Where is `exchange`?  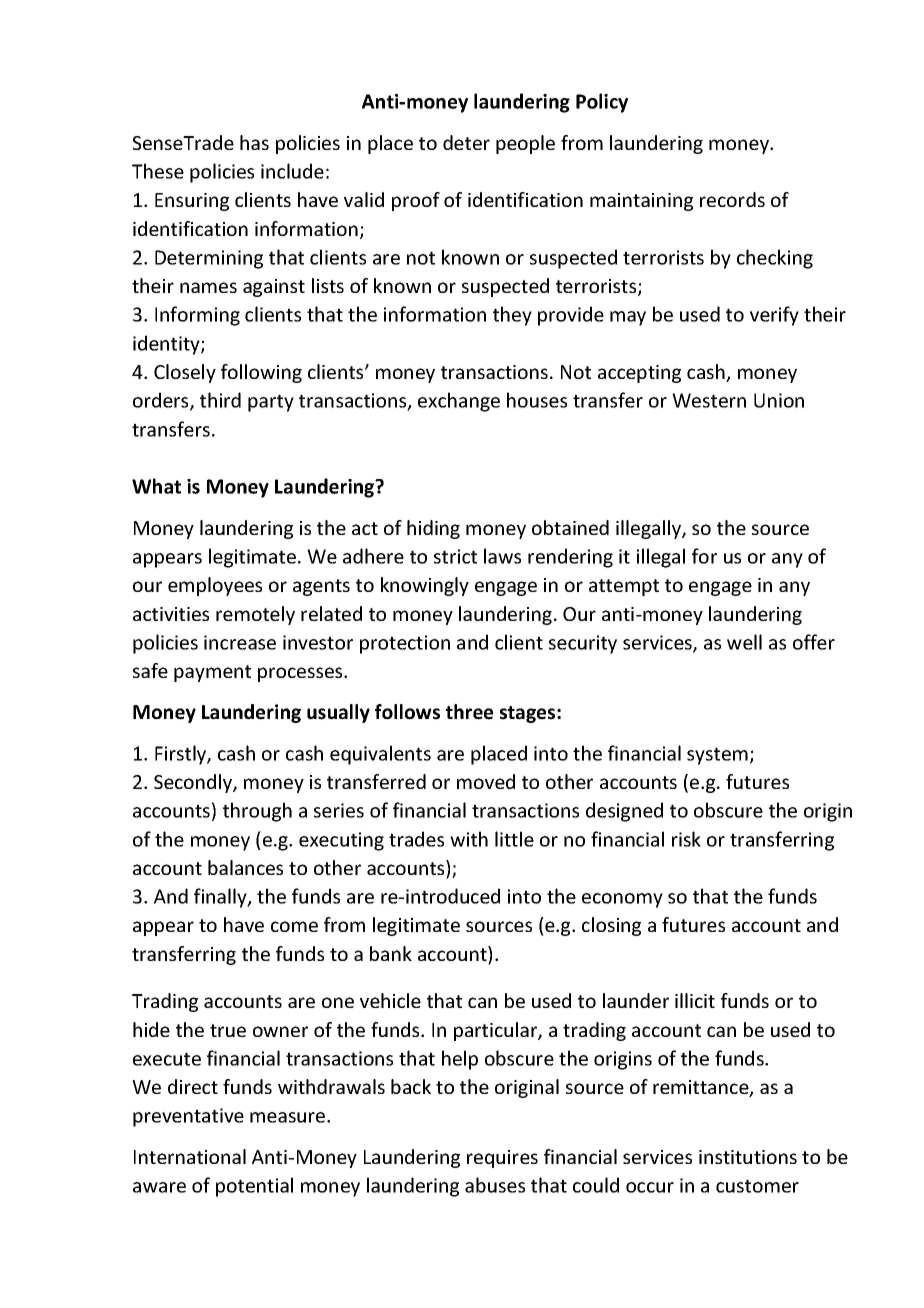 exchange is located at coordinates (459, 402).
